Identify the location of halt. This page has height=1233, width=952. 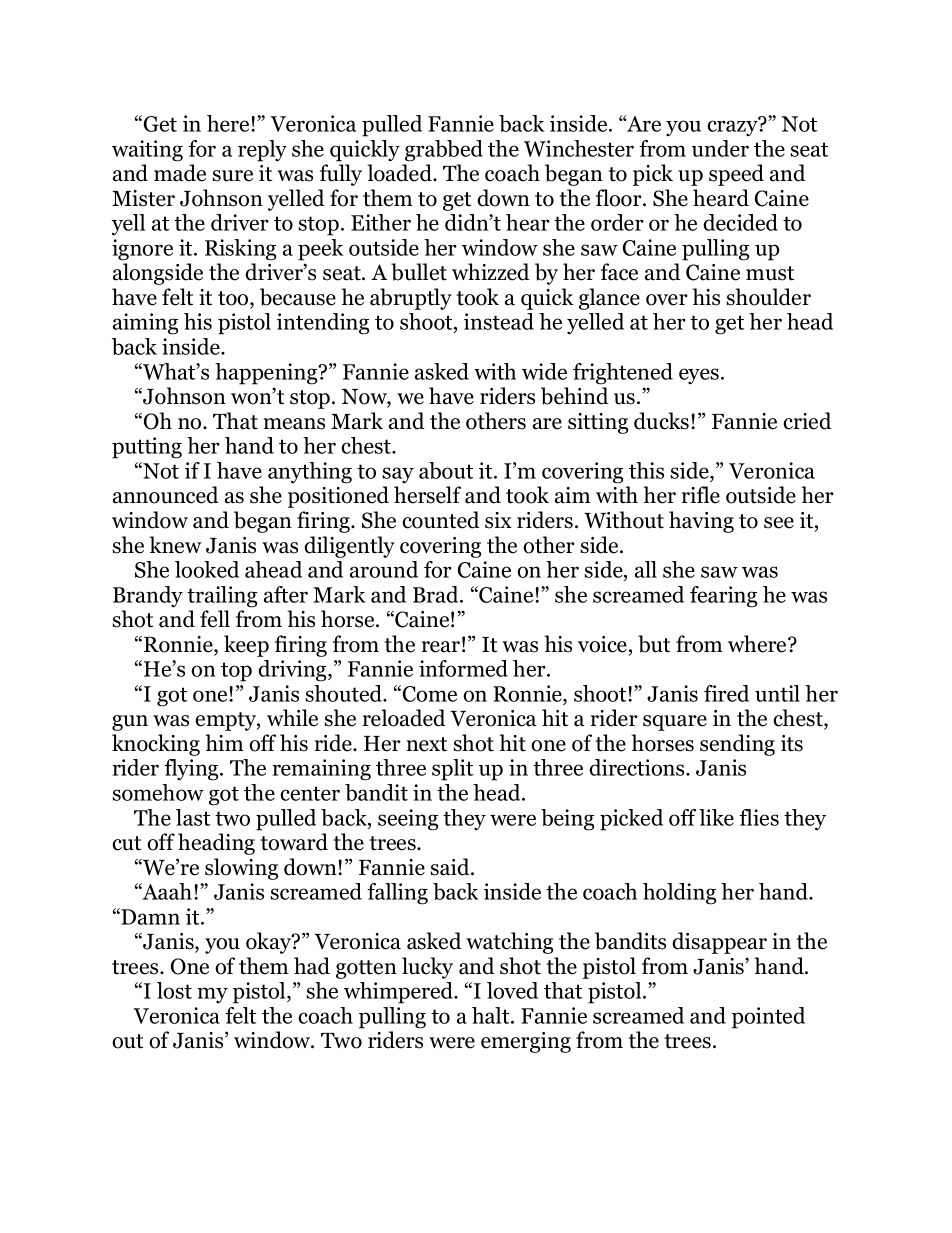
(492, 1015).
